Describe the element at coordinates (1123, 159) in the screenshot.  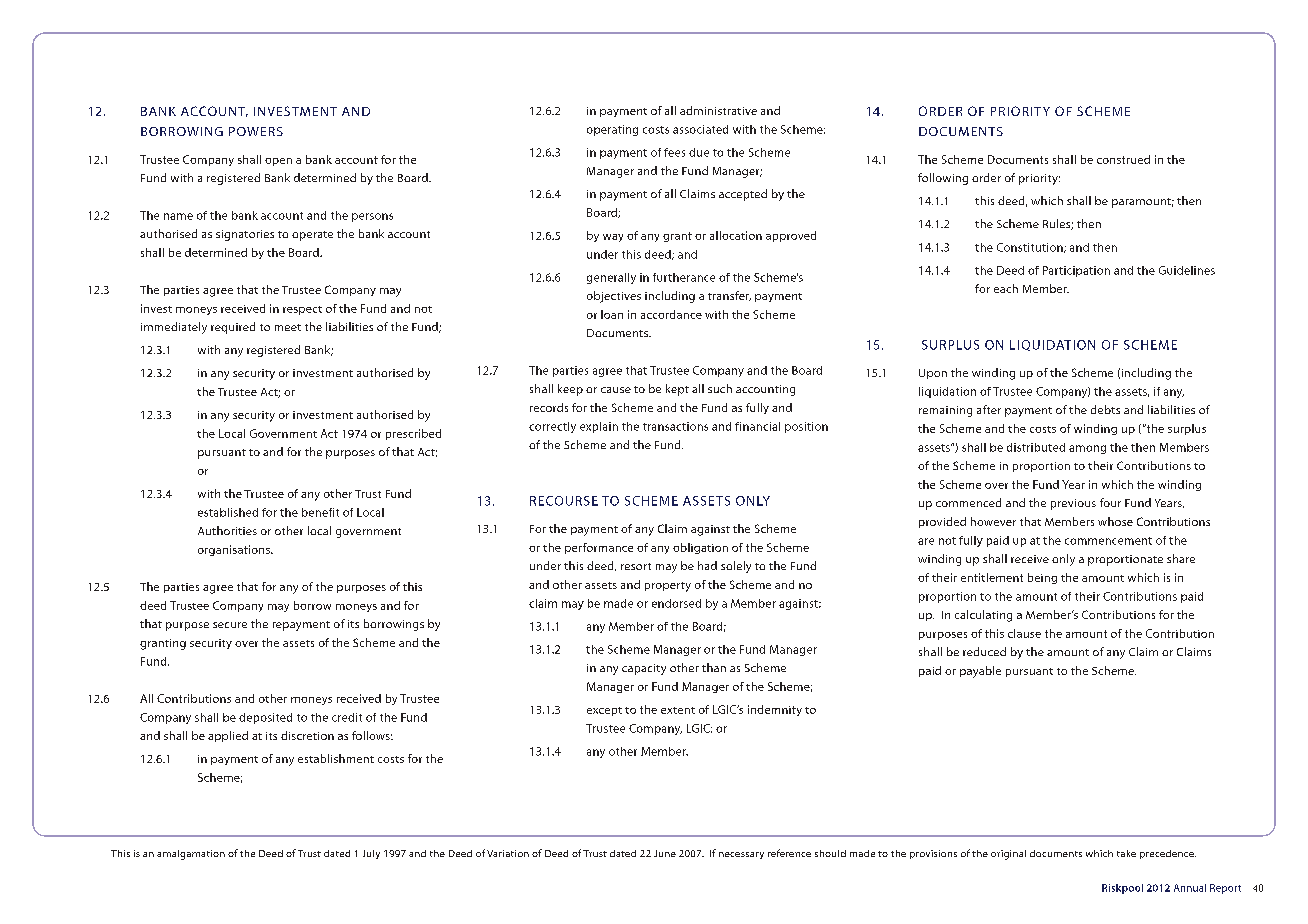
I see `construed` at that location.
